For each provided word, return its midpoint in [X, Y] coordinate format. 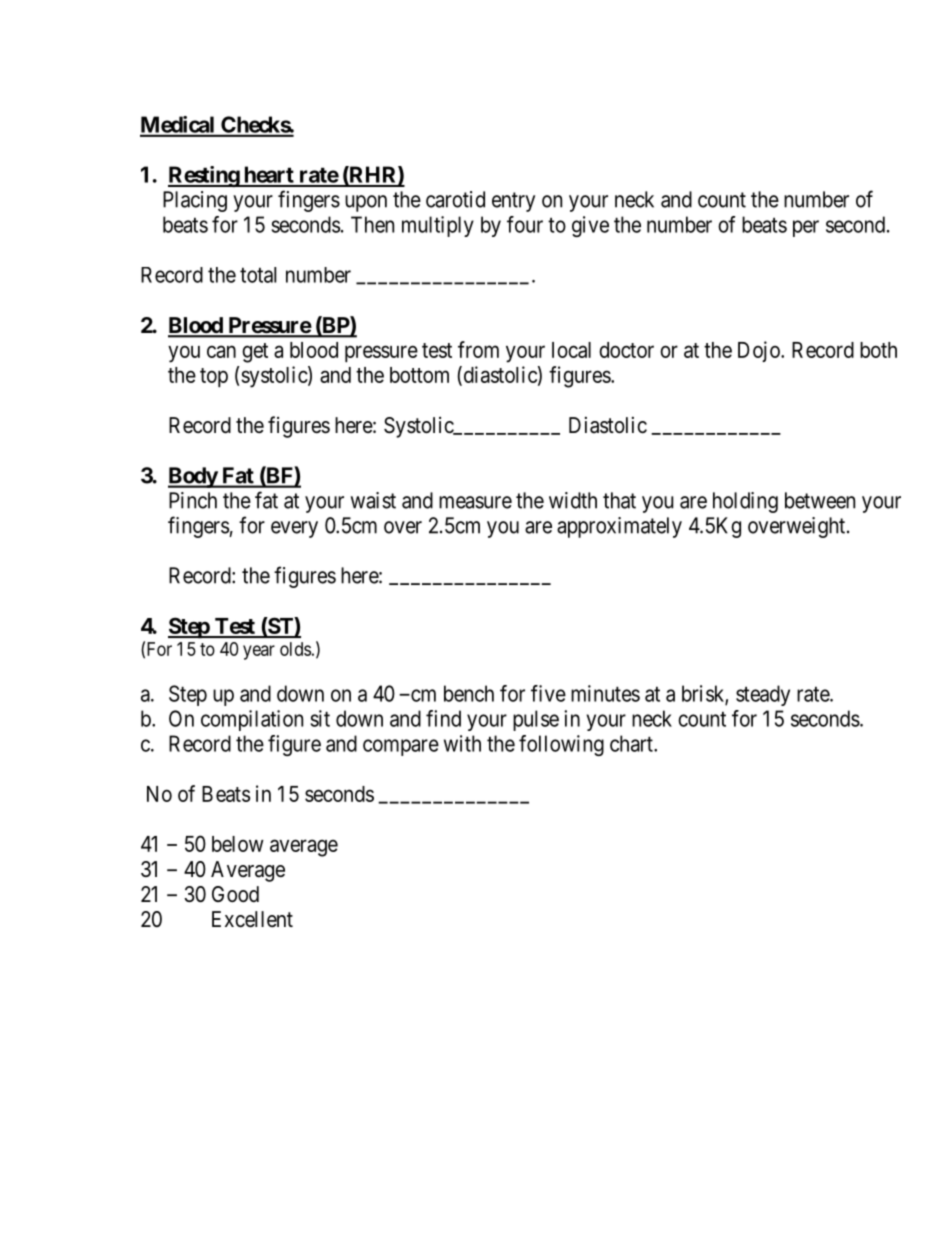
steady [763, 695]
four [525, 224]
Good [235, 894]
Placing [195, 201]
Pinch [193, 500]
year [259, 652]
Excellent [252, 919]
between [820, 500]
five [548, 693]
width [573, 500]
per [806, 228]
